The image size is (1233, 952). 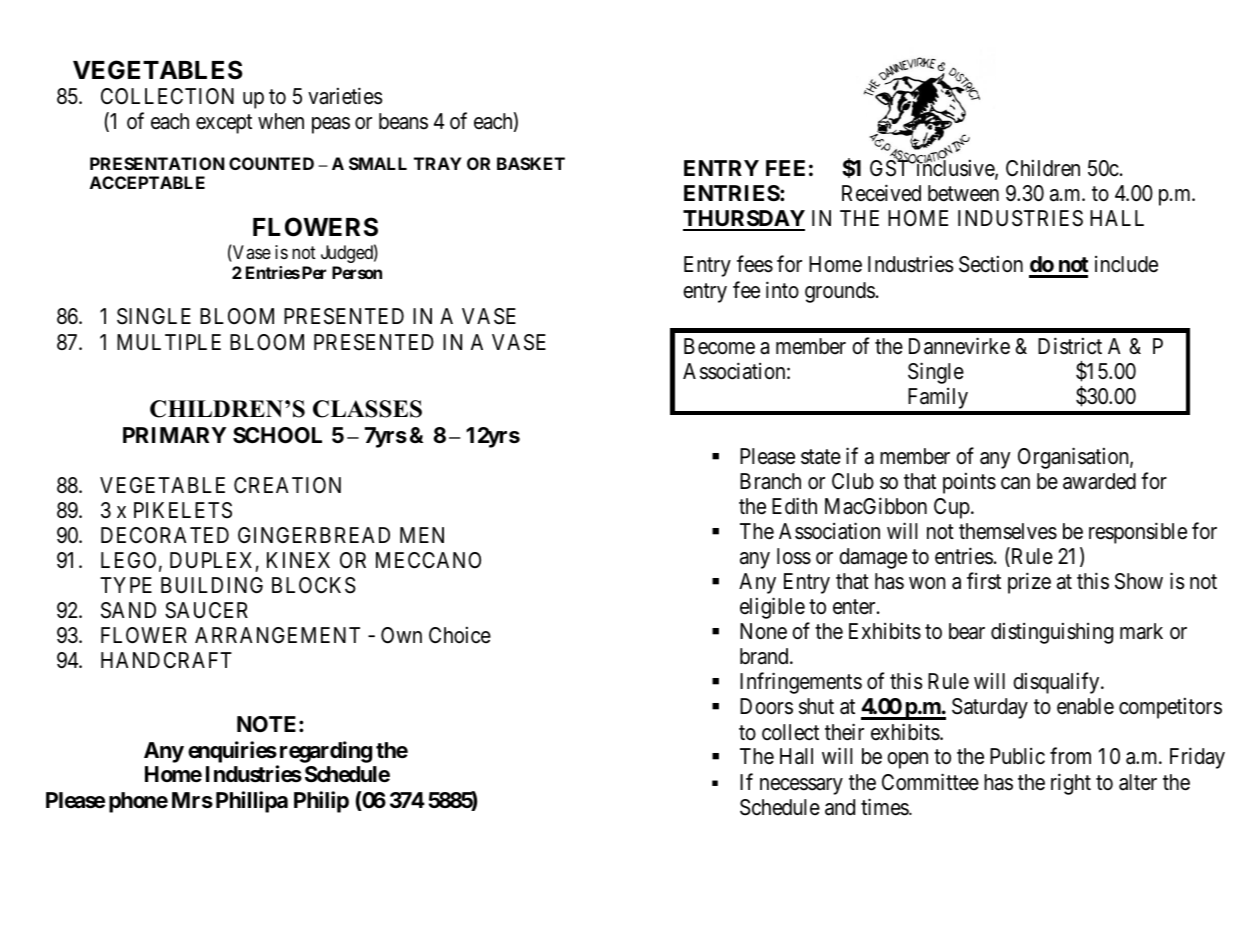 What do you see at coordinates (763, 631) in the image?
I see `None` at bounding box center [763, 631].
